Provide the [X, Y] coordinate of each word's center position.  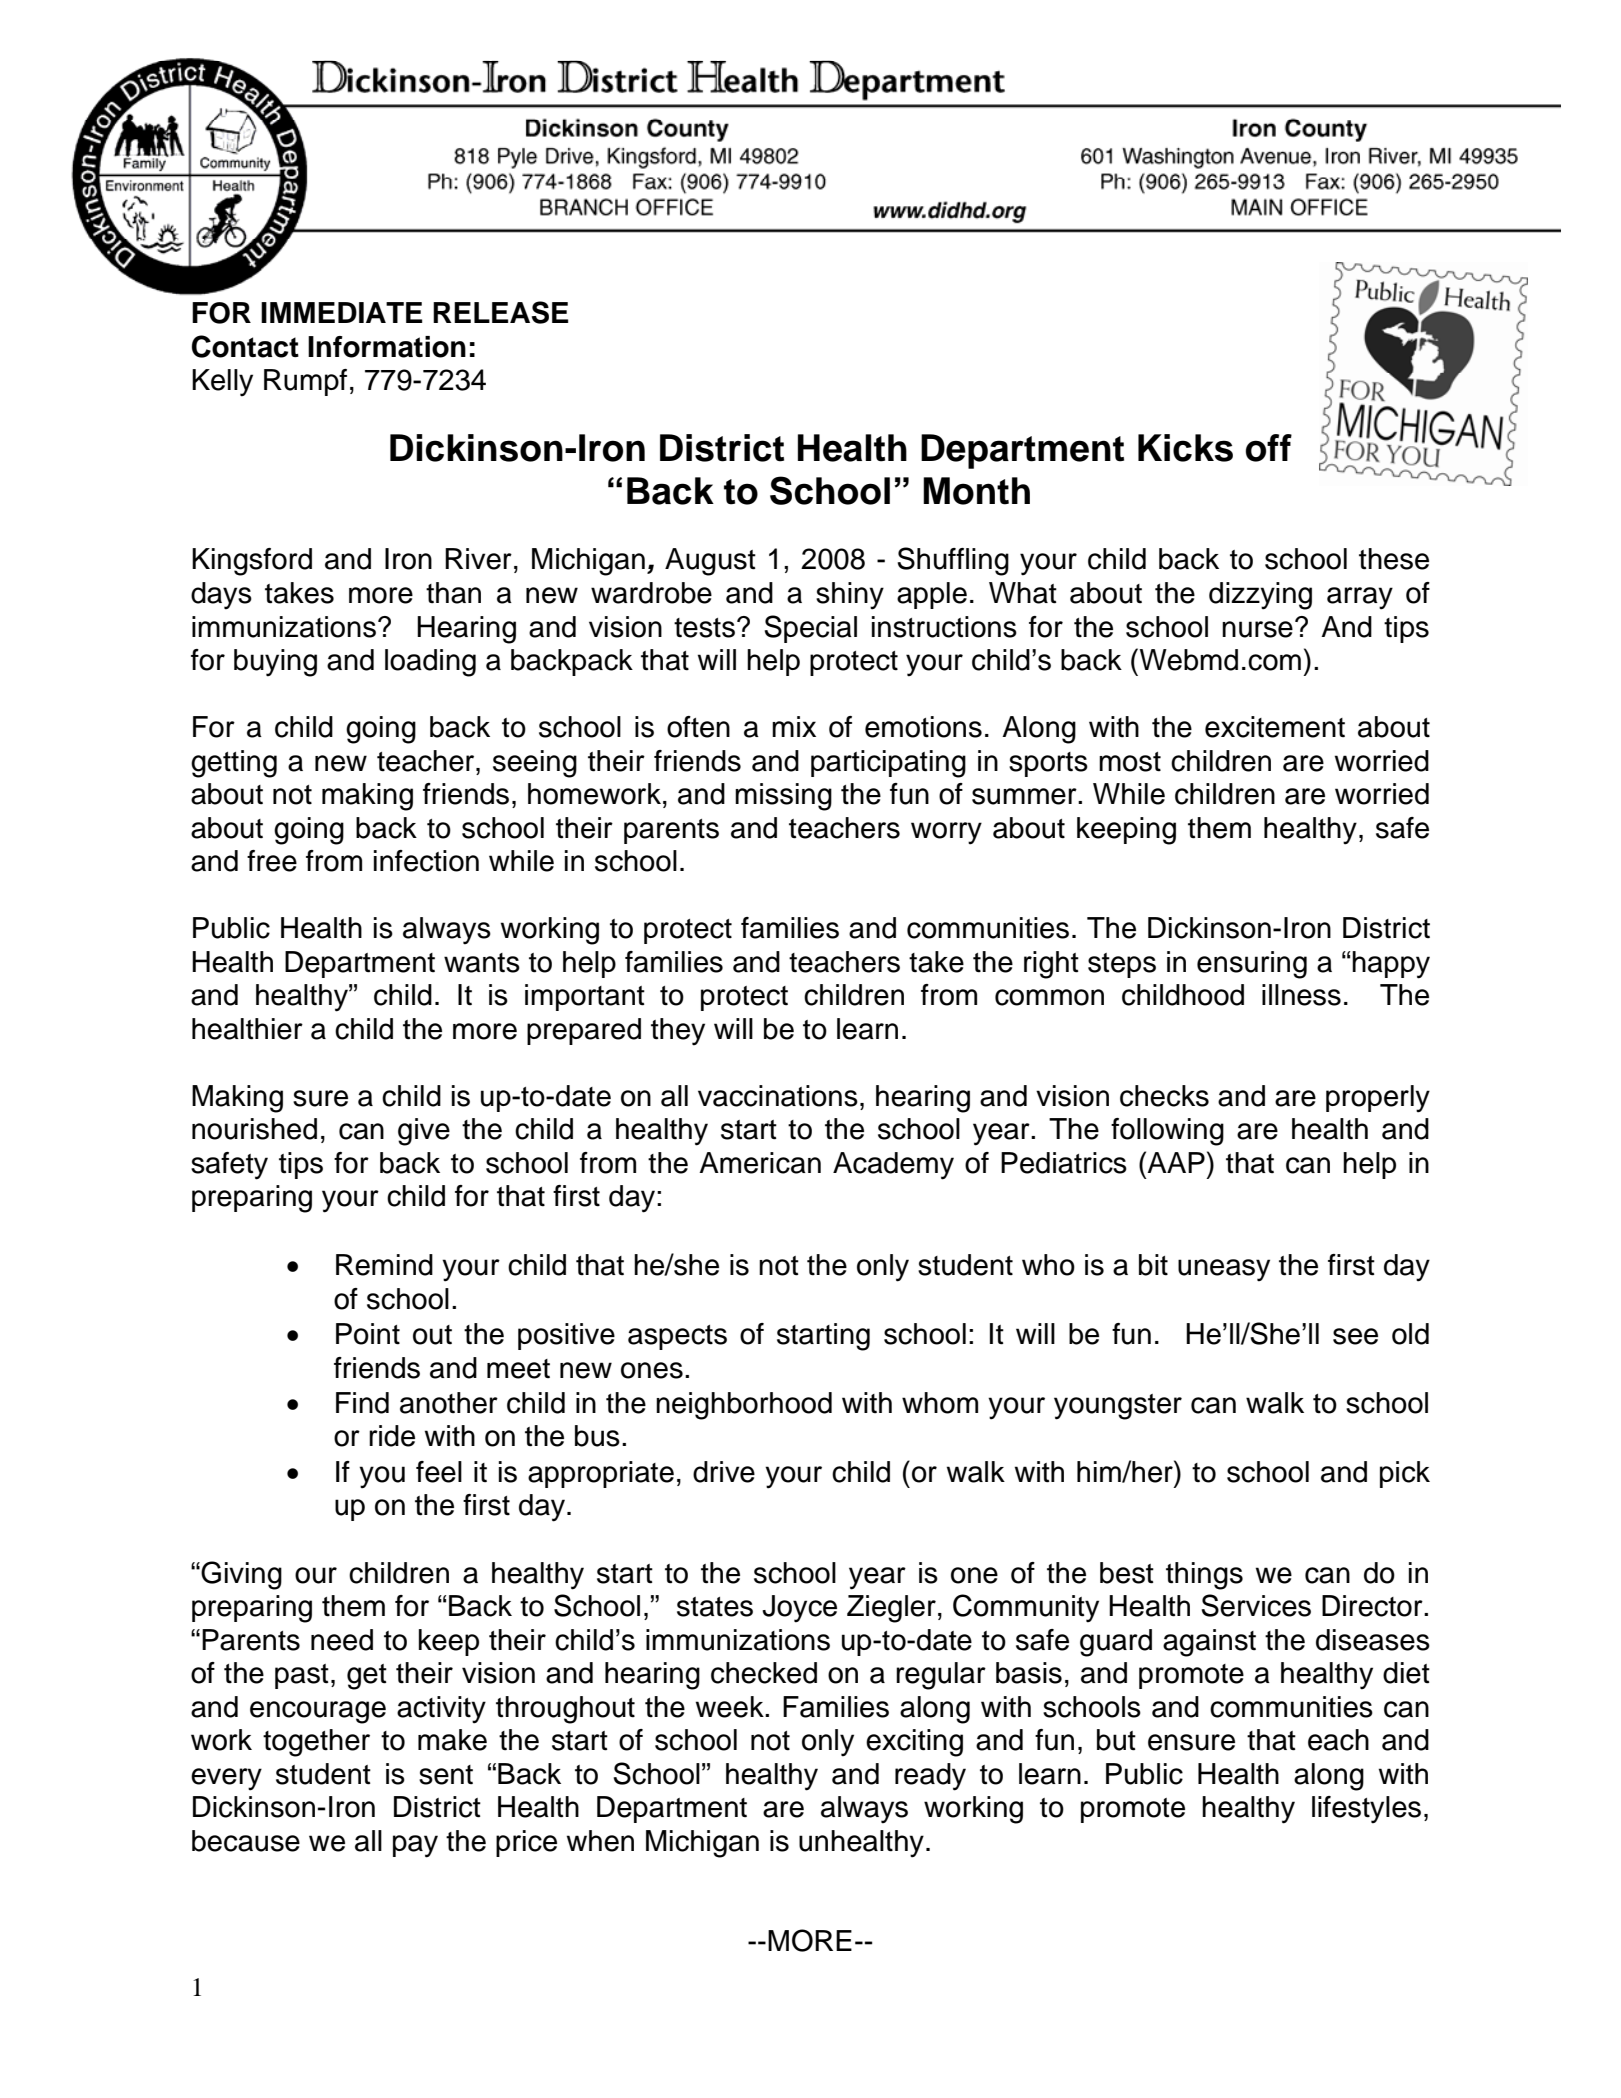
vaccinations [778, 1096]
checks [1164, 1096]
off [1269, 448]
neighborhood [744, 1406]
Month [976, 491]
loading [430, 663]
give [424, 1132]
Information [387, 347]
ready [930, 1777]
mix [794, 726]
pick [1405, 1474]
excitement [1275, 727]
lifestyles [1366, 1810]
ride [392, 1436]
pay [415, 1846]
